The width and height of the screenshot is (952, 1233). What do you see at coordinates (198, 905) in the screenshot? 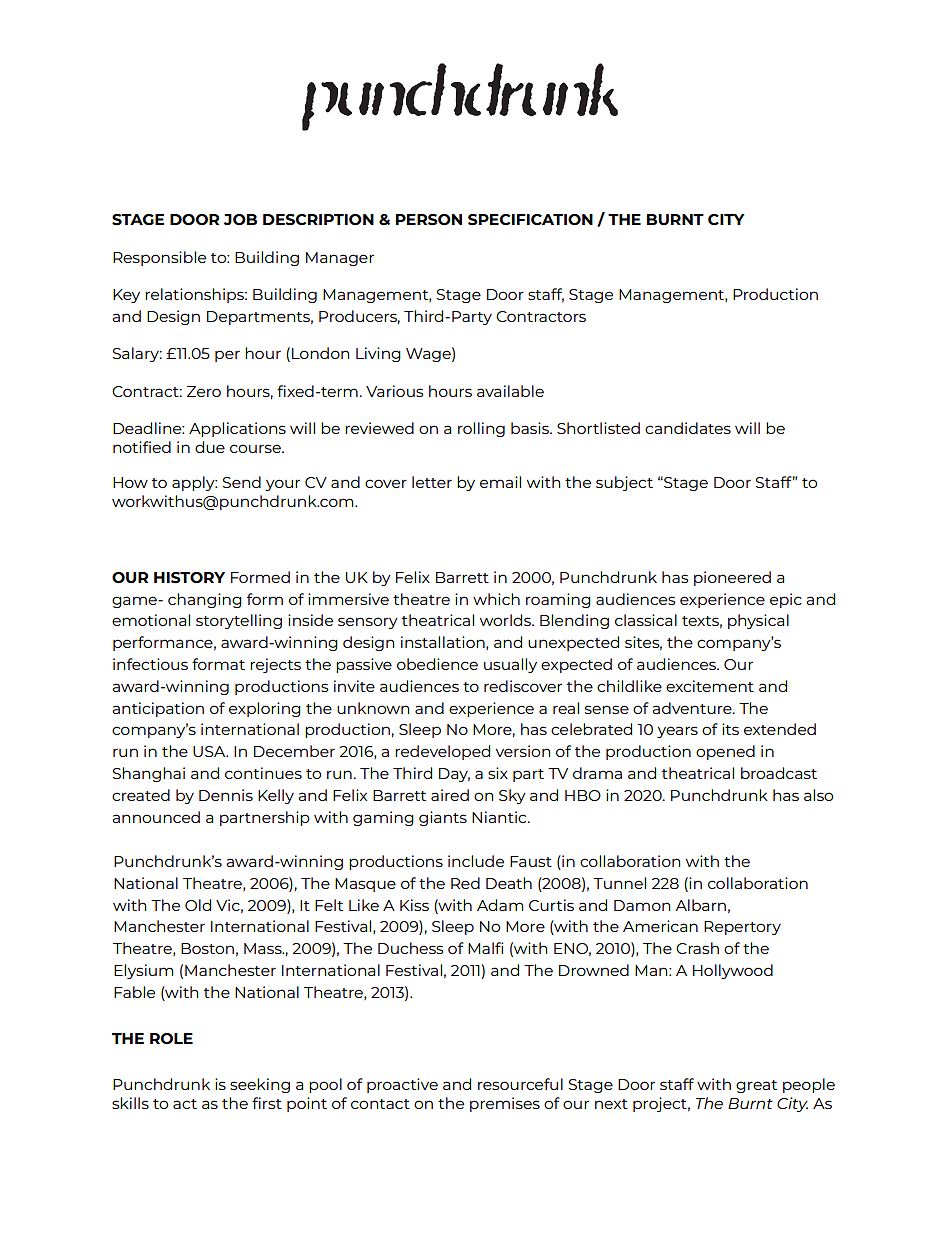
I see `Old` at bounding box center [198, 905].
